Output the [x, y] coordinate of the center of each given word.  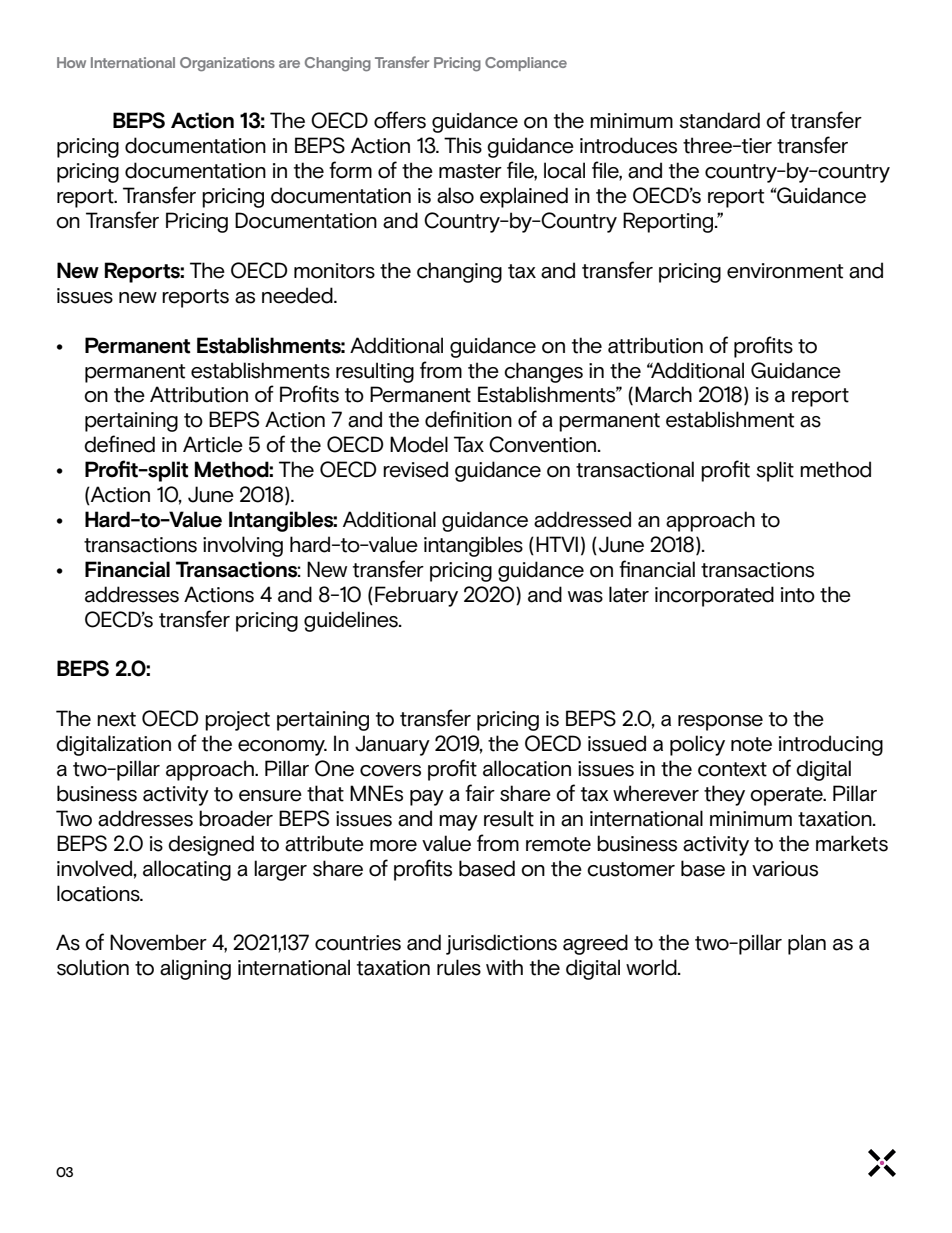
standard [719, 120]
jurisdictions [501, 944]
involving [243, 546]
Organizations [227, 64]
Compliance [526, 64]
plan [807, 944]
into [798, 595]
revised [415, 469]
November [158, 942]
